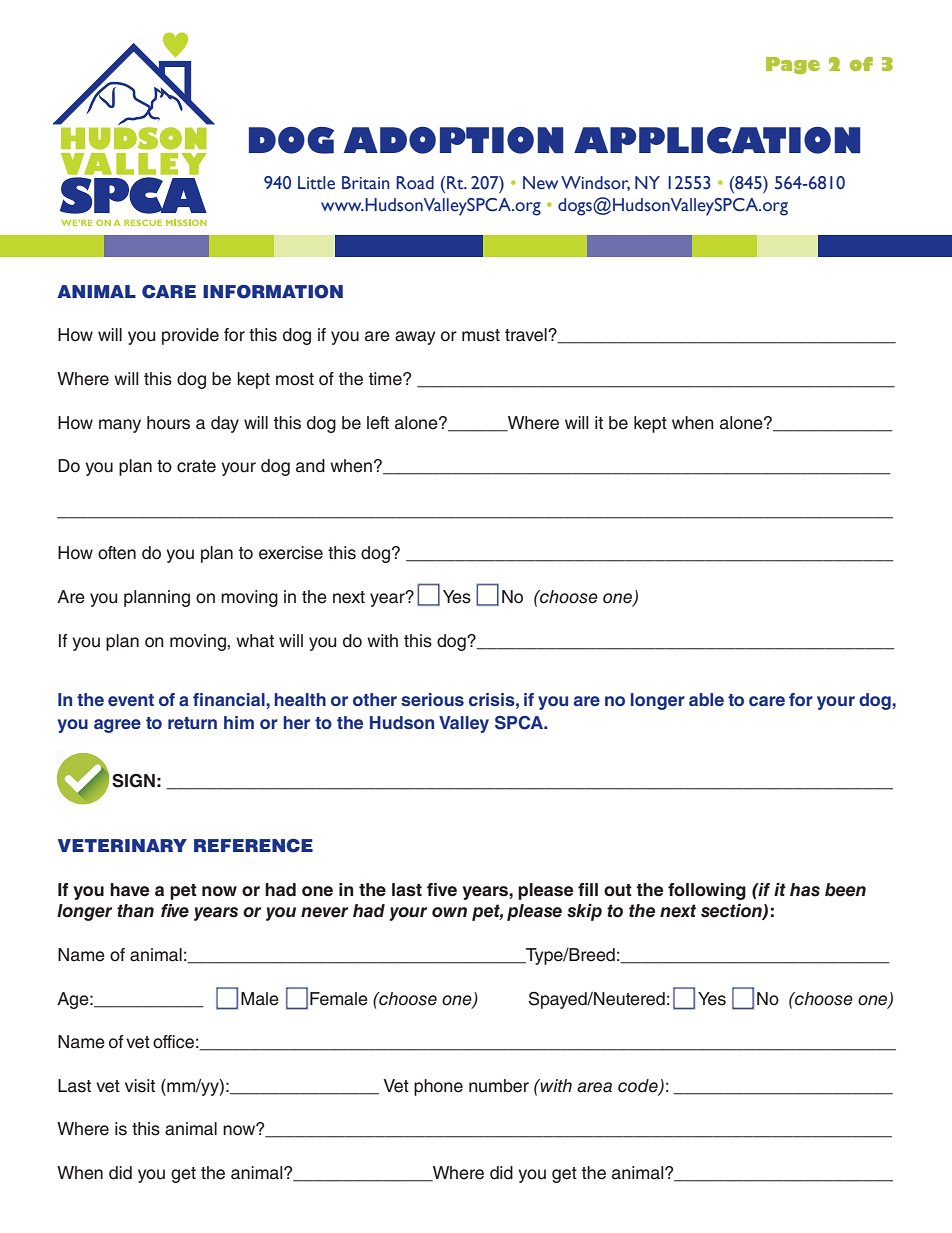 The height and width of the screenshot is (1233, 952). I want to click on provide, so click(190, 336).
